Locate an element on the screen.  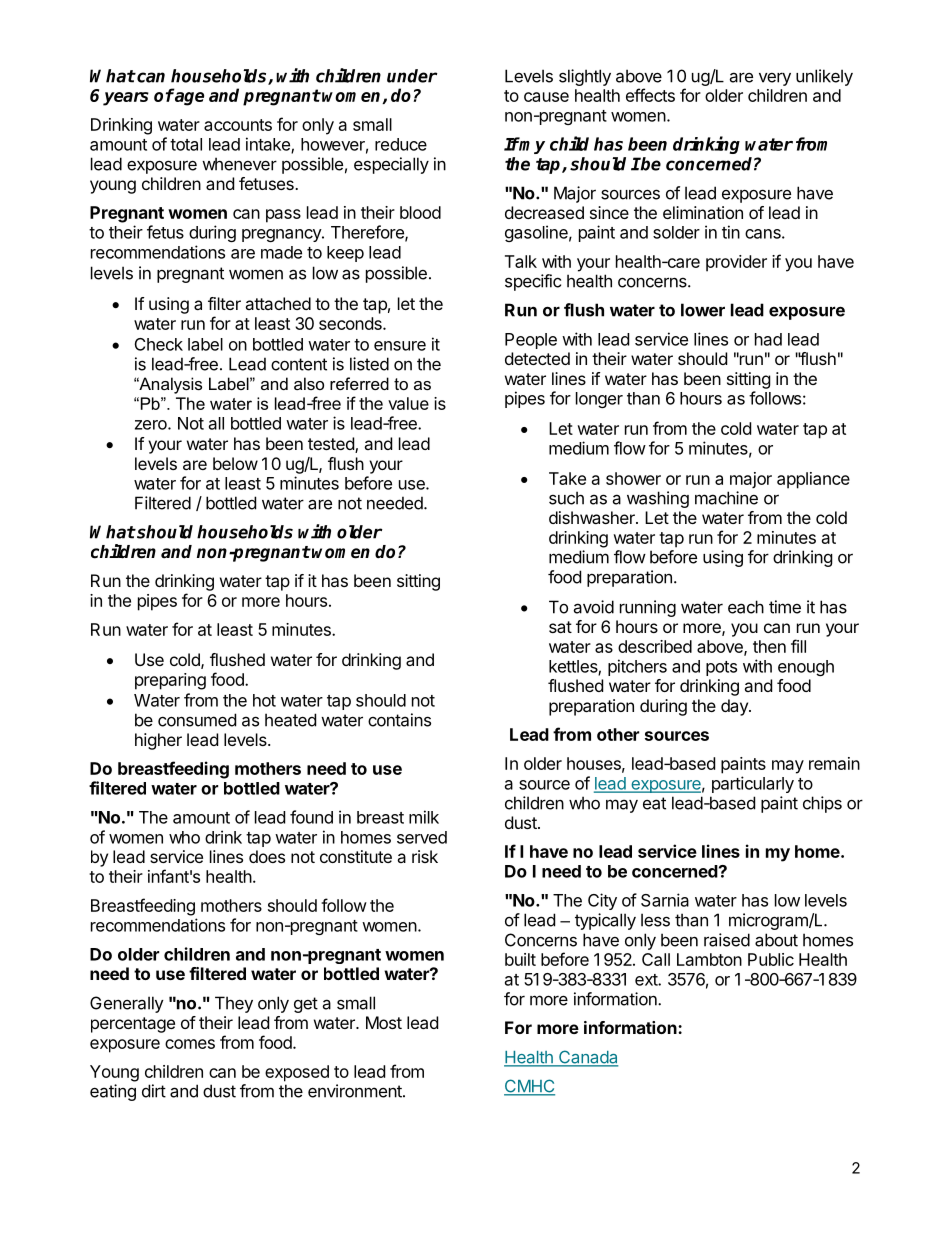
very is located at coordinates (775, 79).
